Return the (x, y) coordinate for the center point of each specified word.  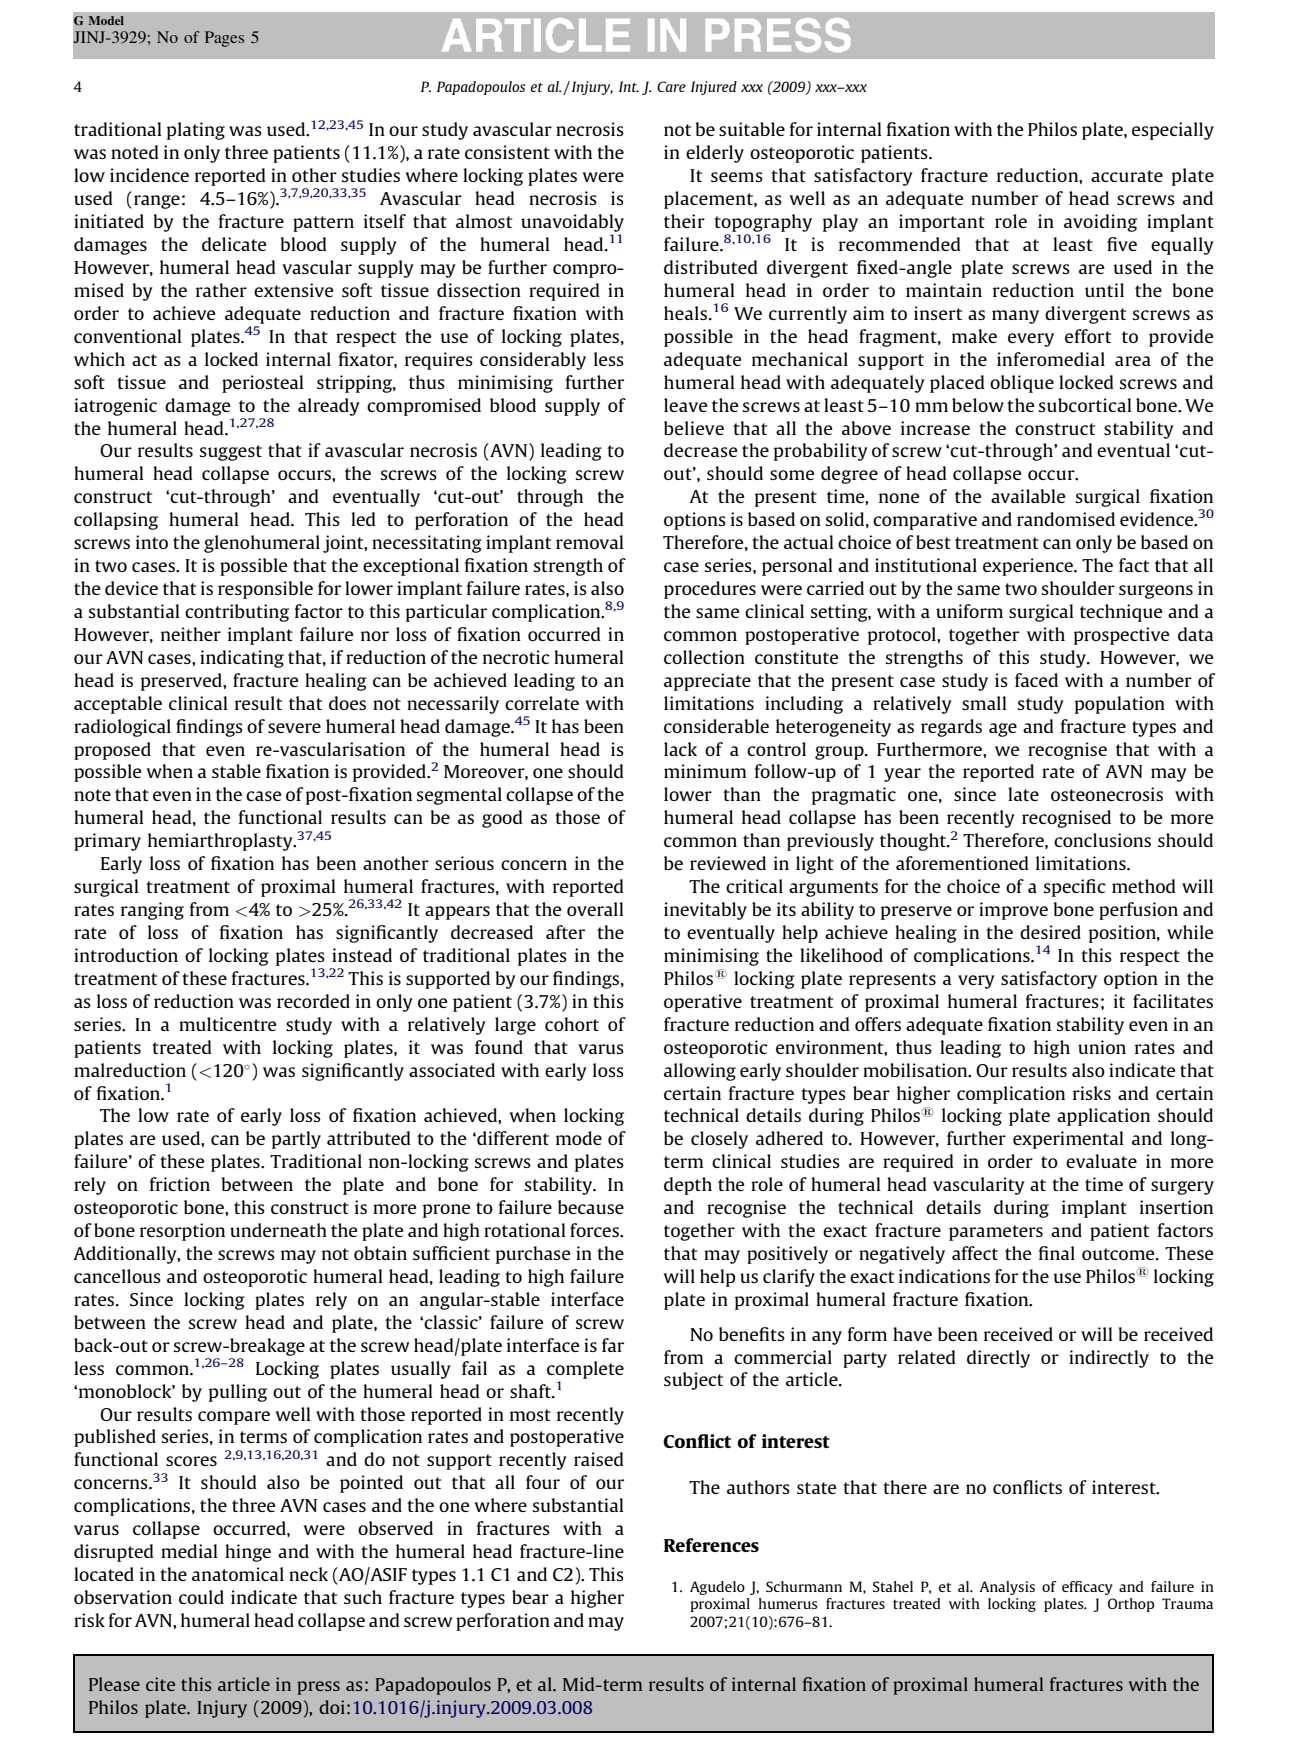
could (201, 1597)
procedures (710, 590)
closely (719, 1140)
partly (296, 1140)
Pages (224, 39)
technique (1121, 613)
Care (671, 86)
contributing (237, 613)
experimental (1068, 1140)
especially (1173, 131)
